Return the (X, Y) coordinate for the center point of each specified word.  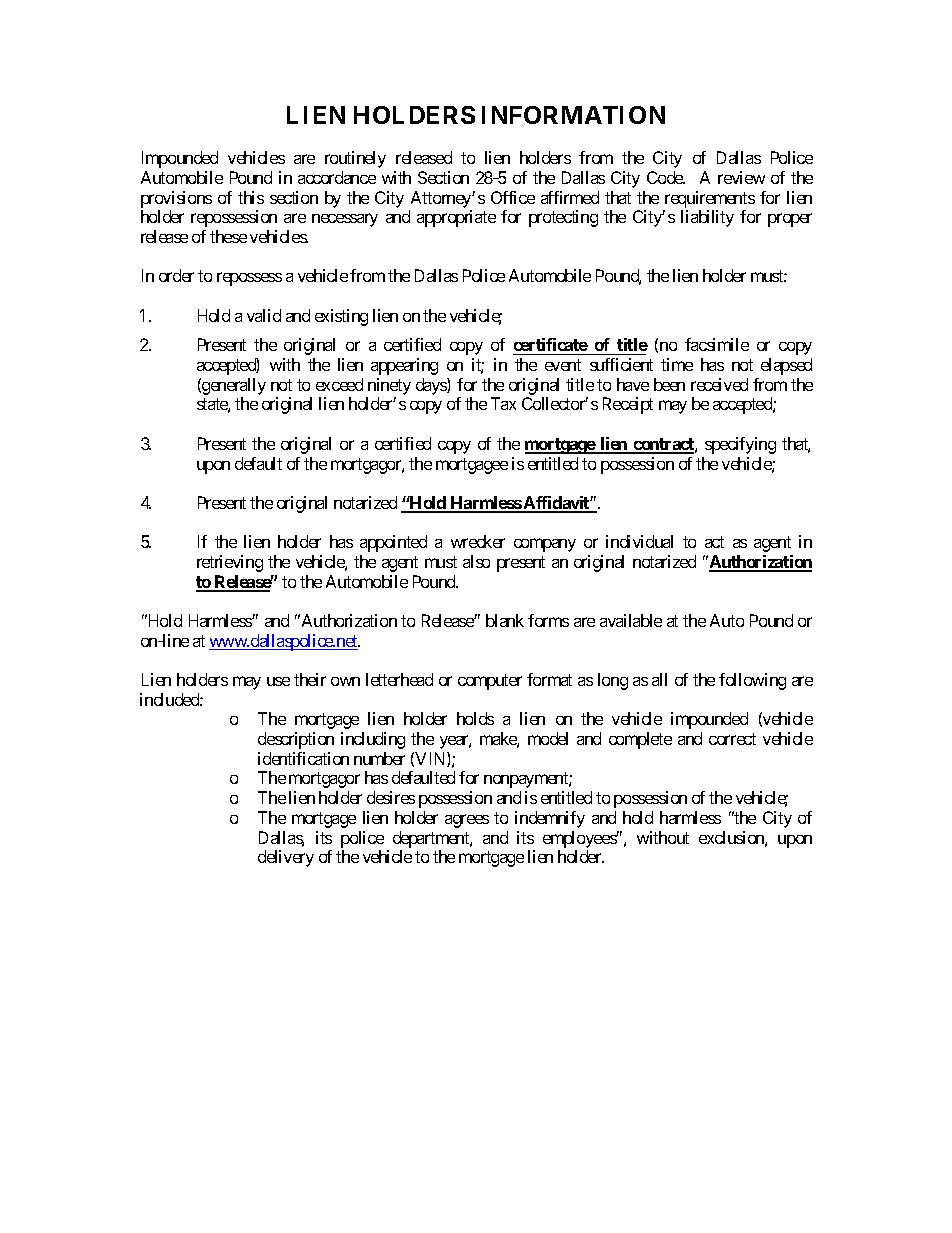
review (741, 177)
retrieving (230, 563)
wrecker (478, 541)
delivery (286, 858)
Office (513, 197)
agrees (467, 821)
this (251, 197)
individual (639, 541)
